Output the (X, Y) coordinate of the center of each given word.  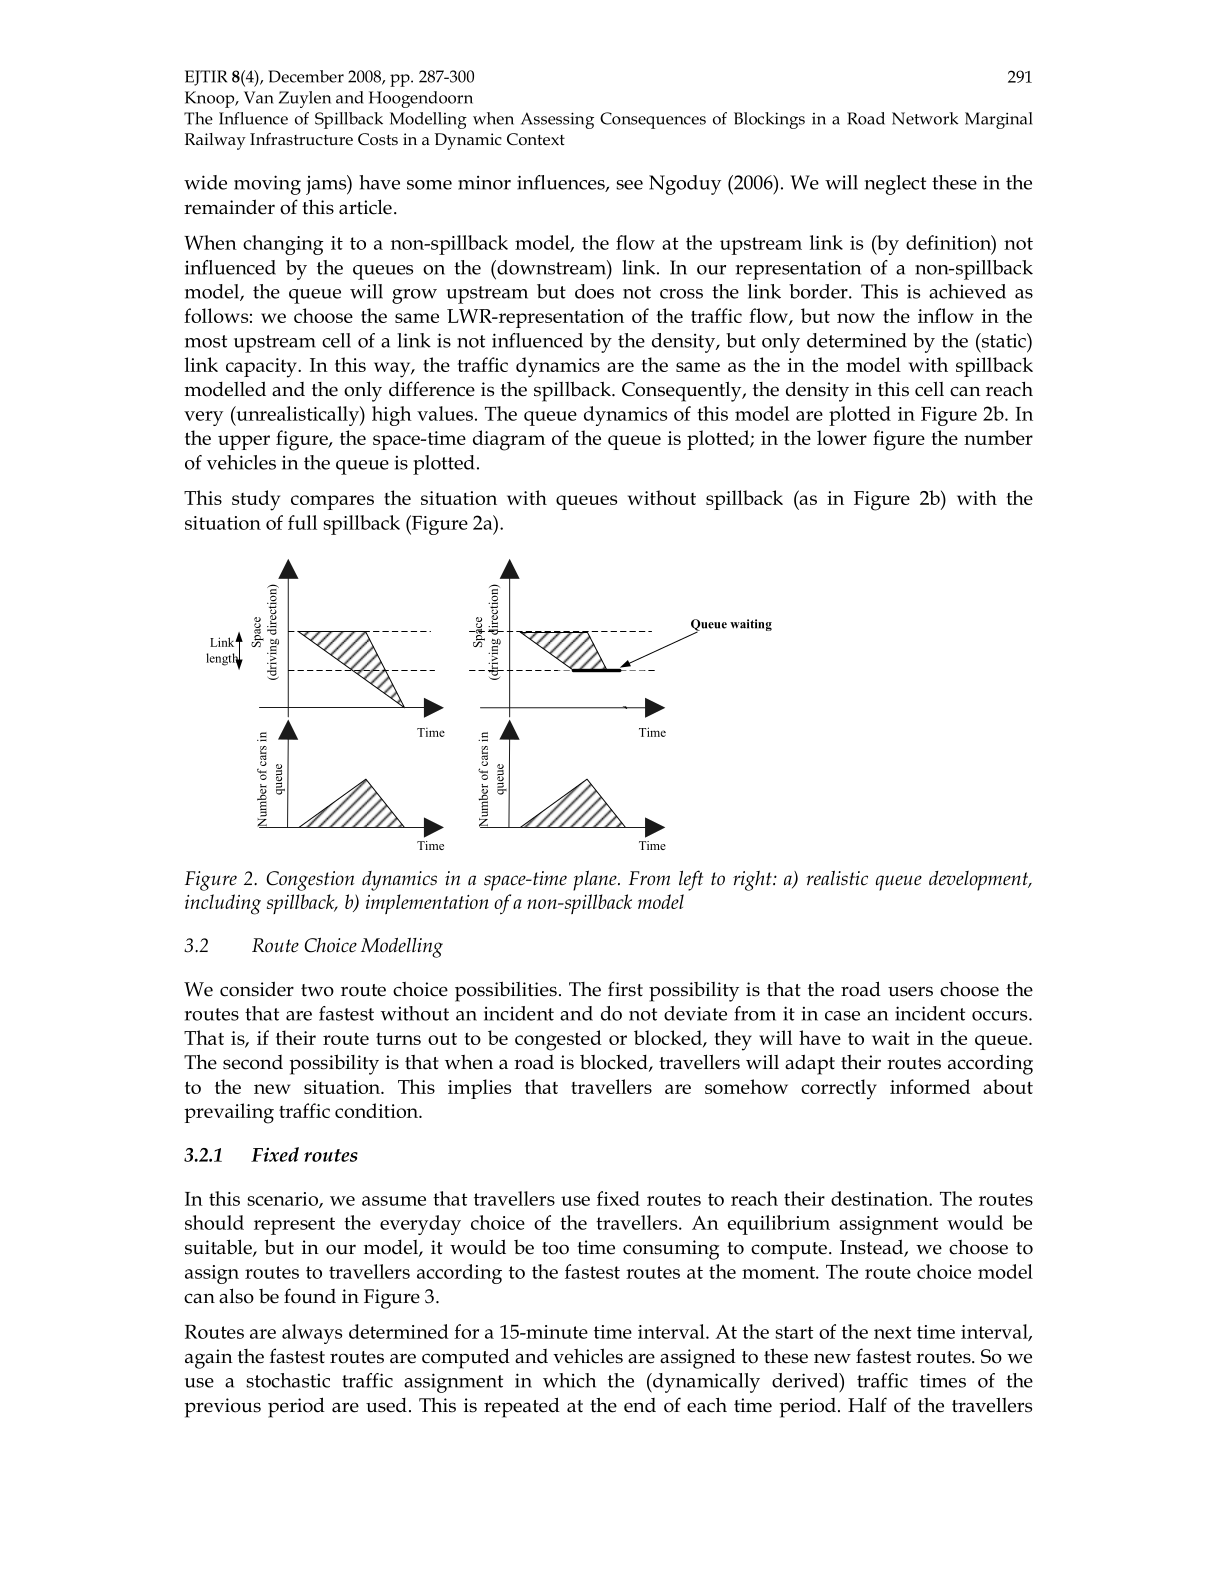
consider (257, 989)
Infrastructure (301, 139)
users (910, 991)
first (625, 989)
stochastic (288, 1380)
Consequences (653, 120)
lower (842, 437)
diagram (509, 440)
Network (925, 118)
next (893, 1332)
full (302, 522)
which (569, 1380)
